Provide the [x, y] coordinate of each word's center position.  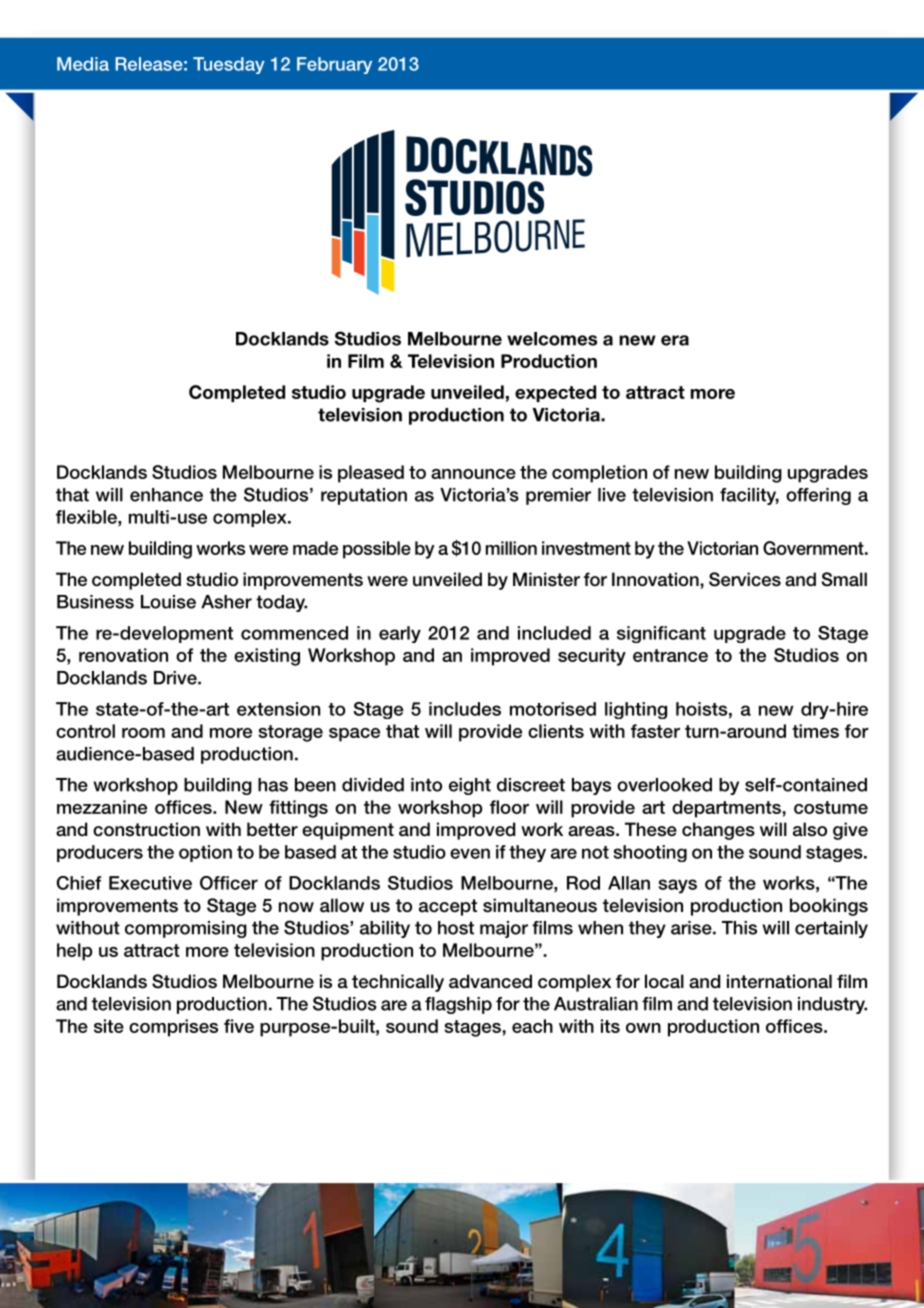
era [675, 340]
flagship [458, 1005]
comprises [173, 1028]
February [334, 65]
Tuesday [229, 65]
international [779, 981]
